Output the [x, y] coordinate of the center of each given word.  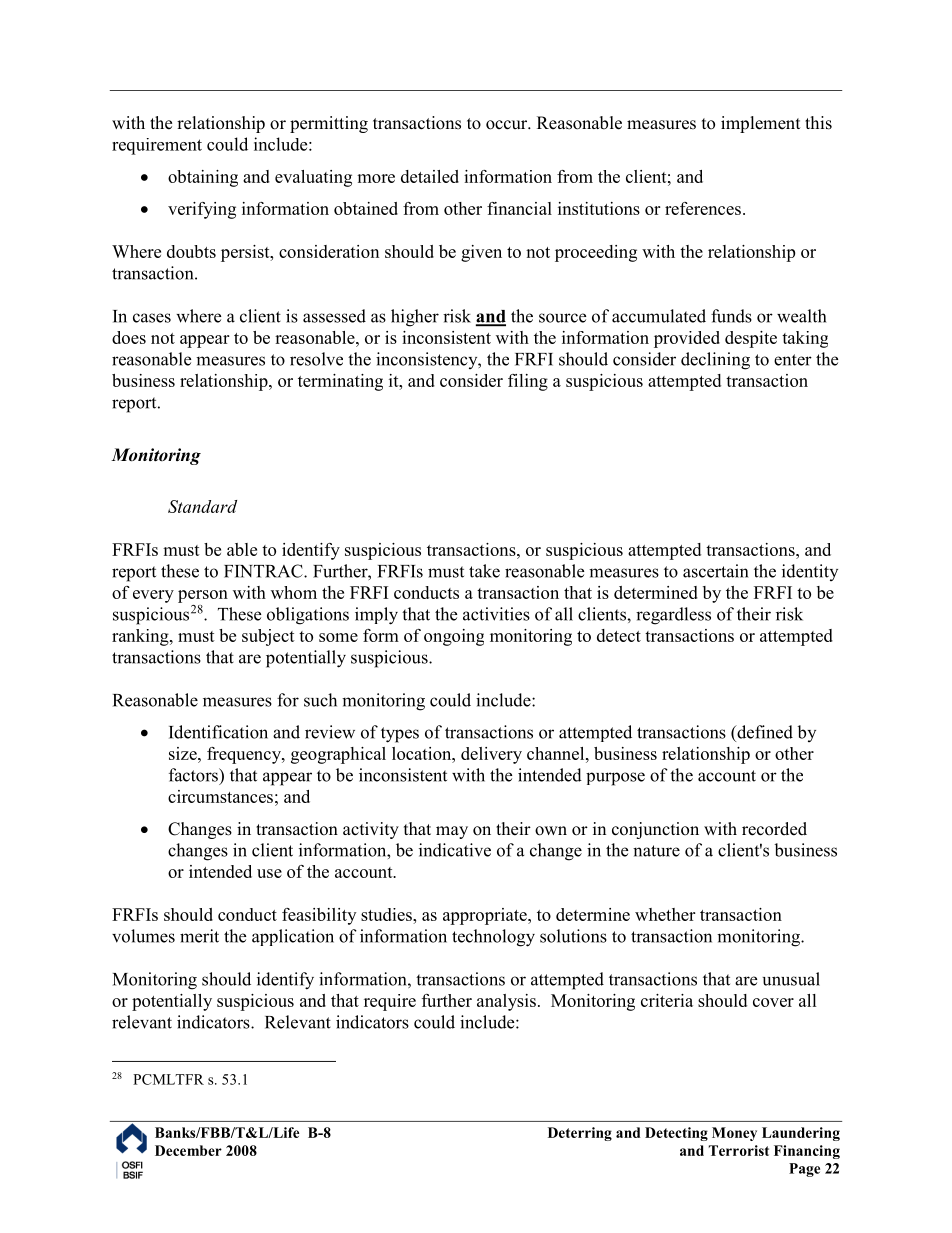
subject [268, 637]
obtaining [203, 178]
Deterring [580, 1134]
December [188, 1150]
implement [760, 124]
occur [508, 125]
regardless [673, 616]
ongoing [454, 637]
